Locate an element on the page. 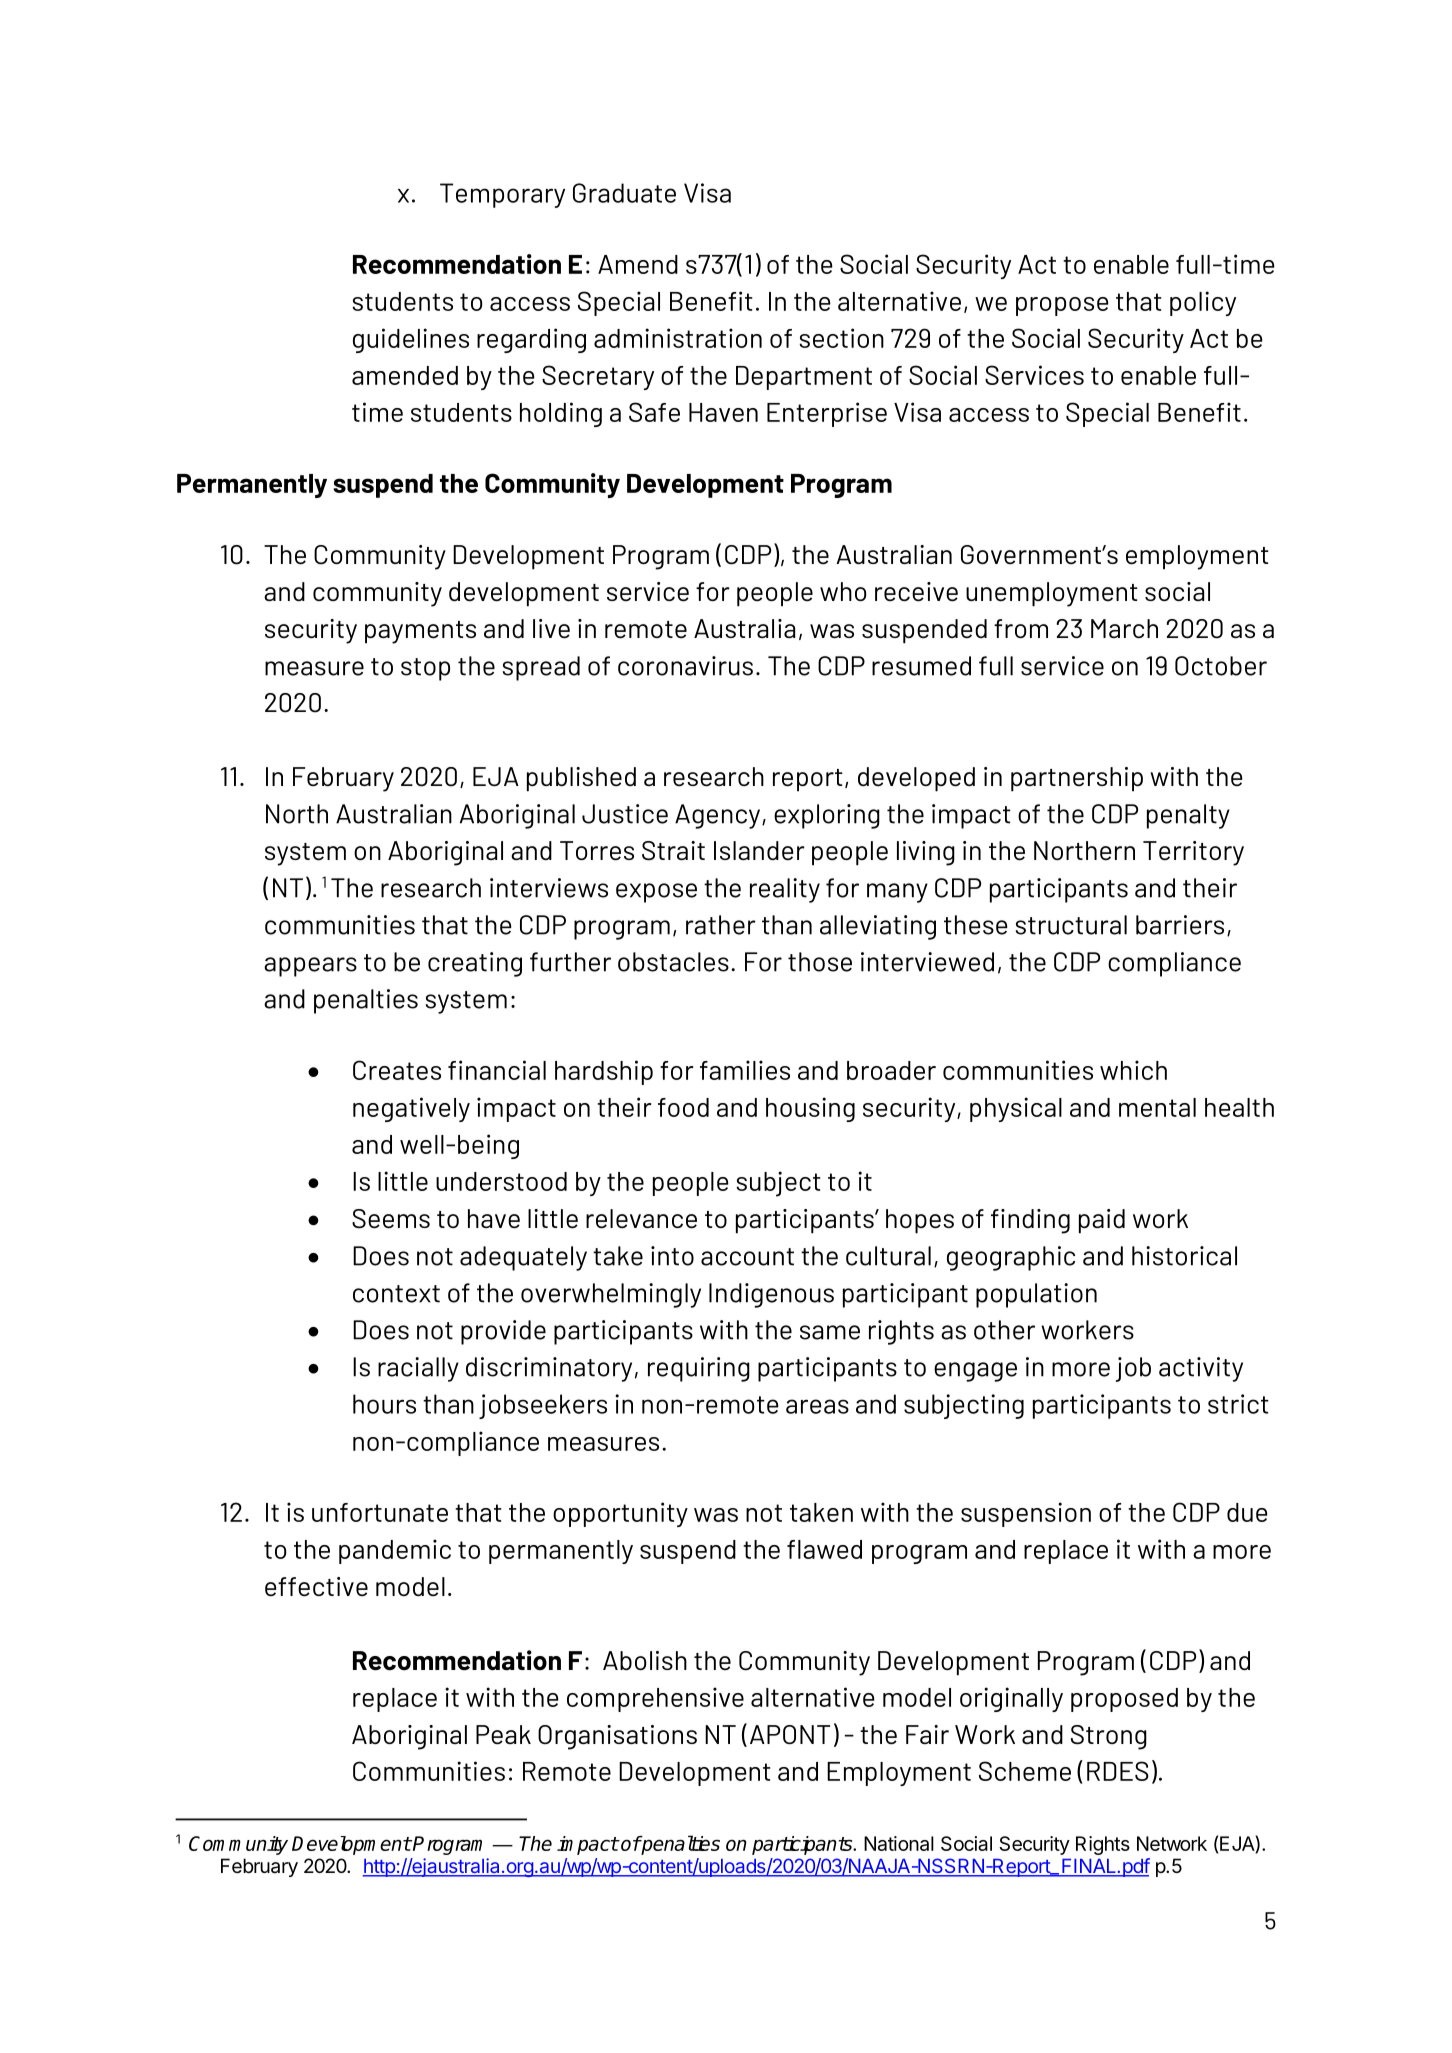 Image resolution: width=1452 pixels, height=2053 pixels. section is located at coordinates (841, 338).
